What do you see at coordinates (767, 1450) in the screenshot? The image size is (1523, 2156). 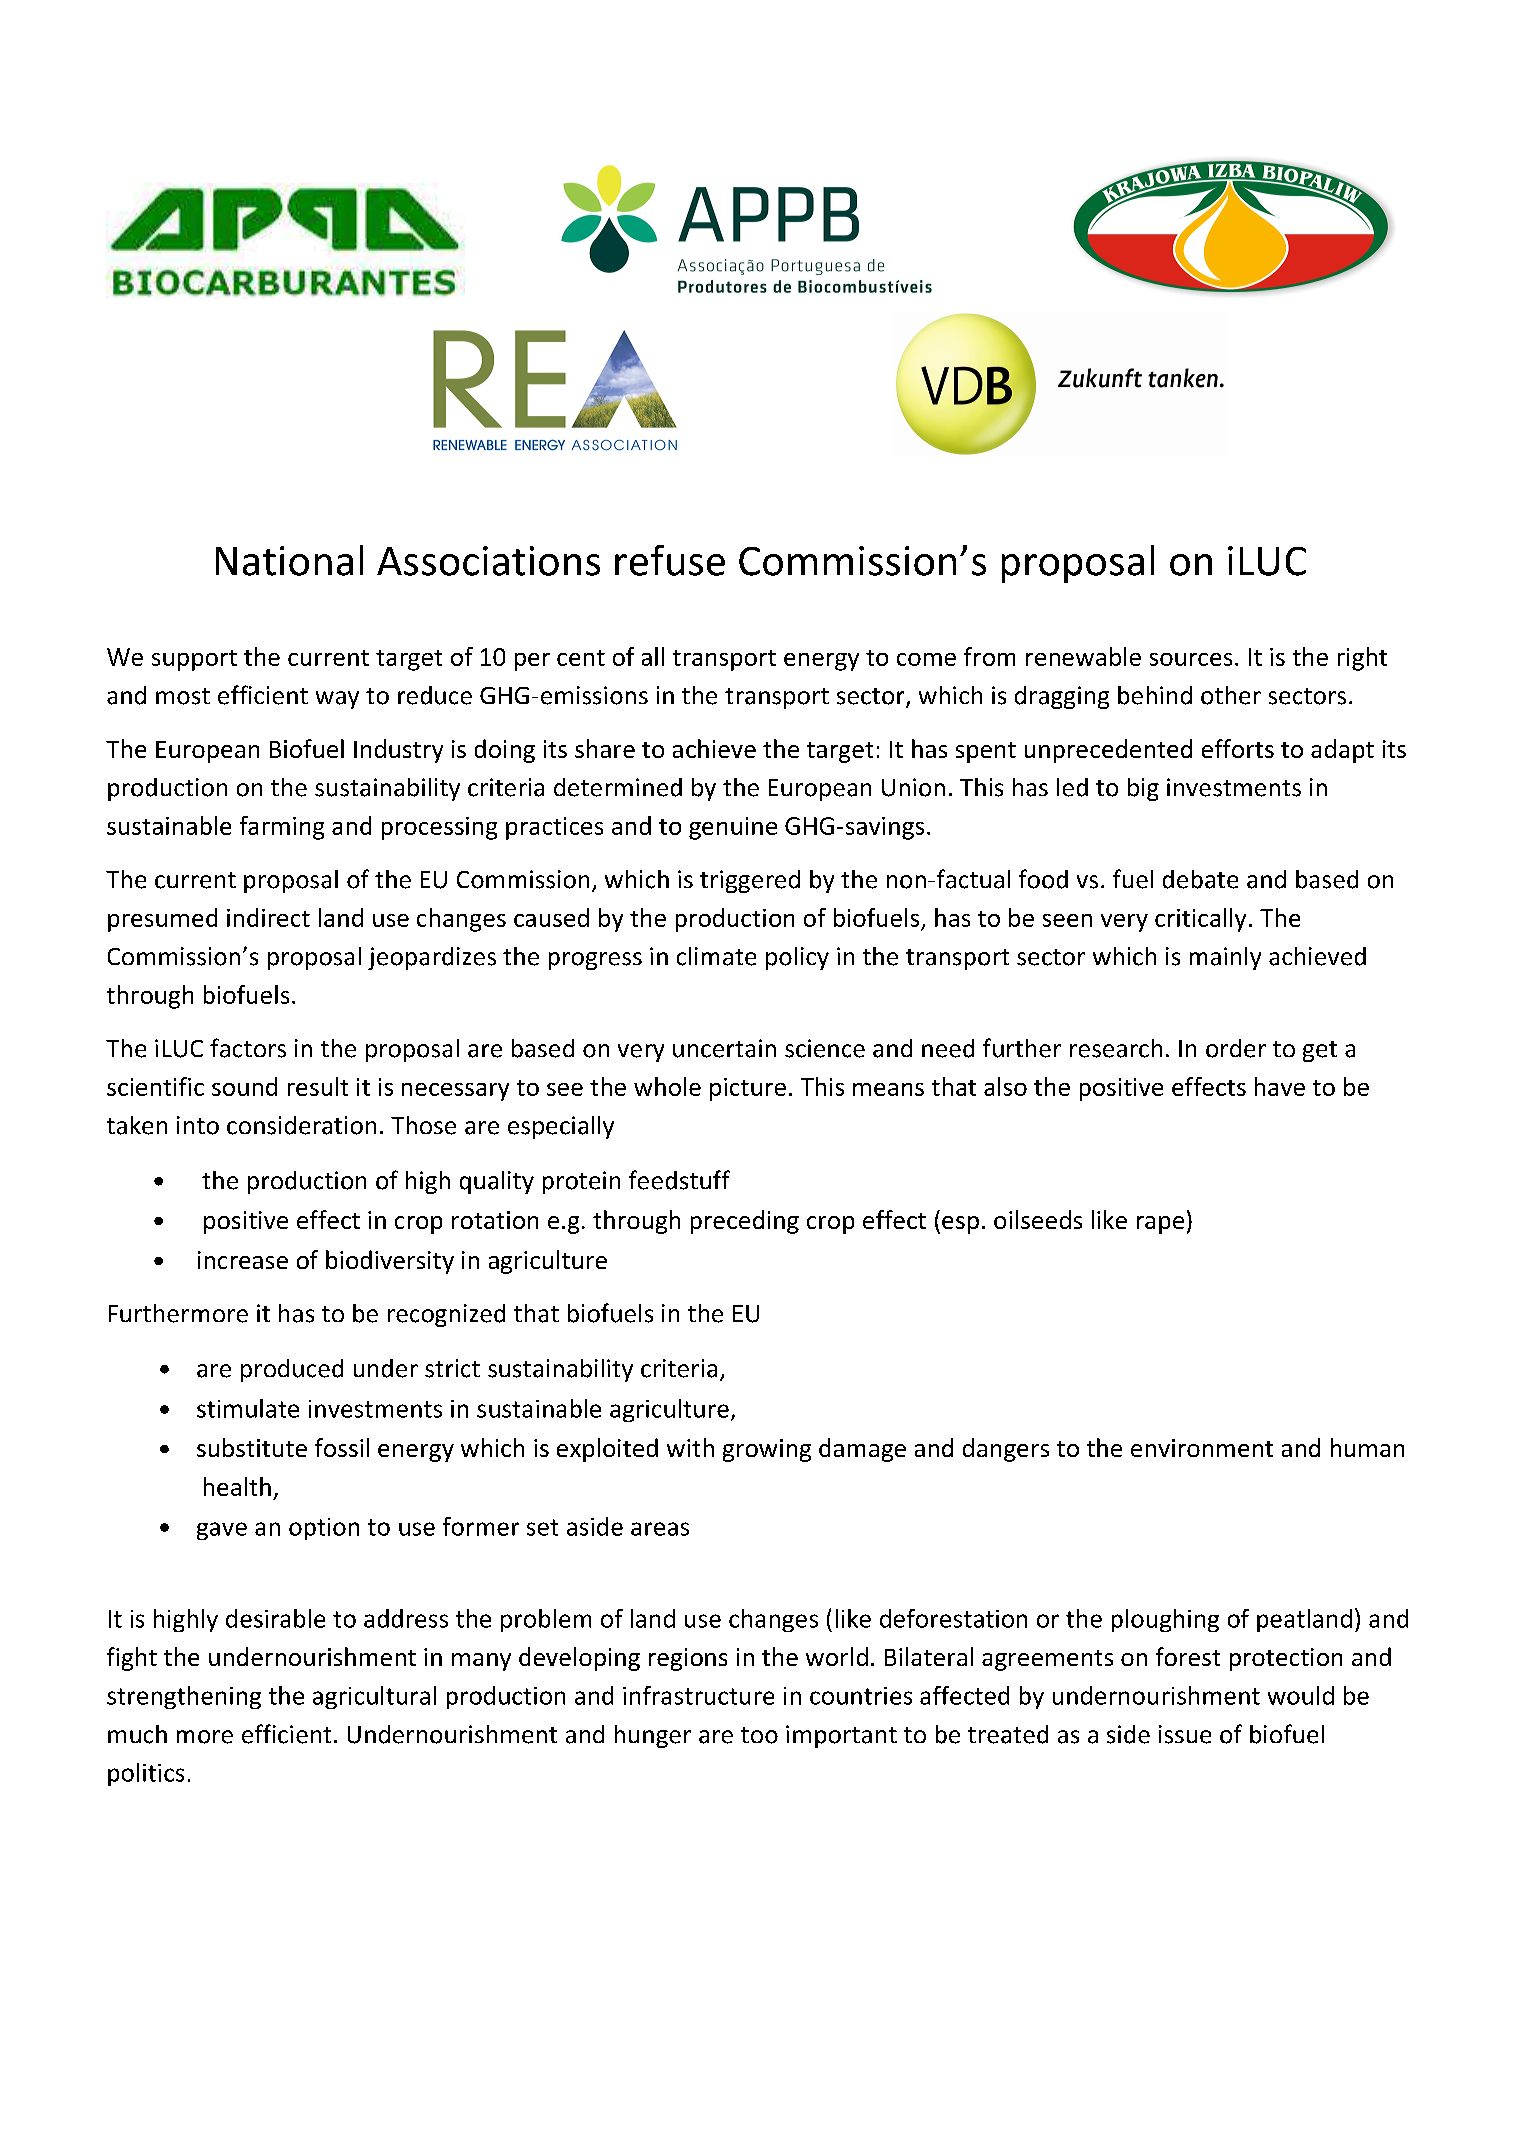 I see `growing` at bounding box center [767, 1450].
